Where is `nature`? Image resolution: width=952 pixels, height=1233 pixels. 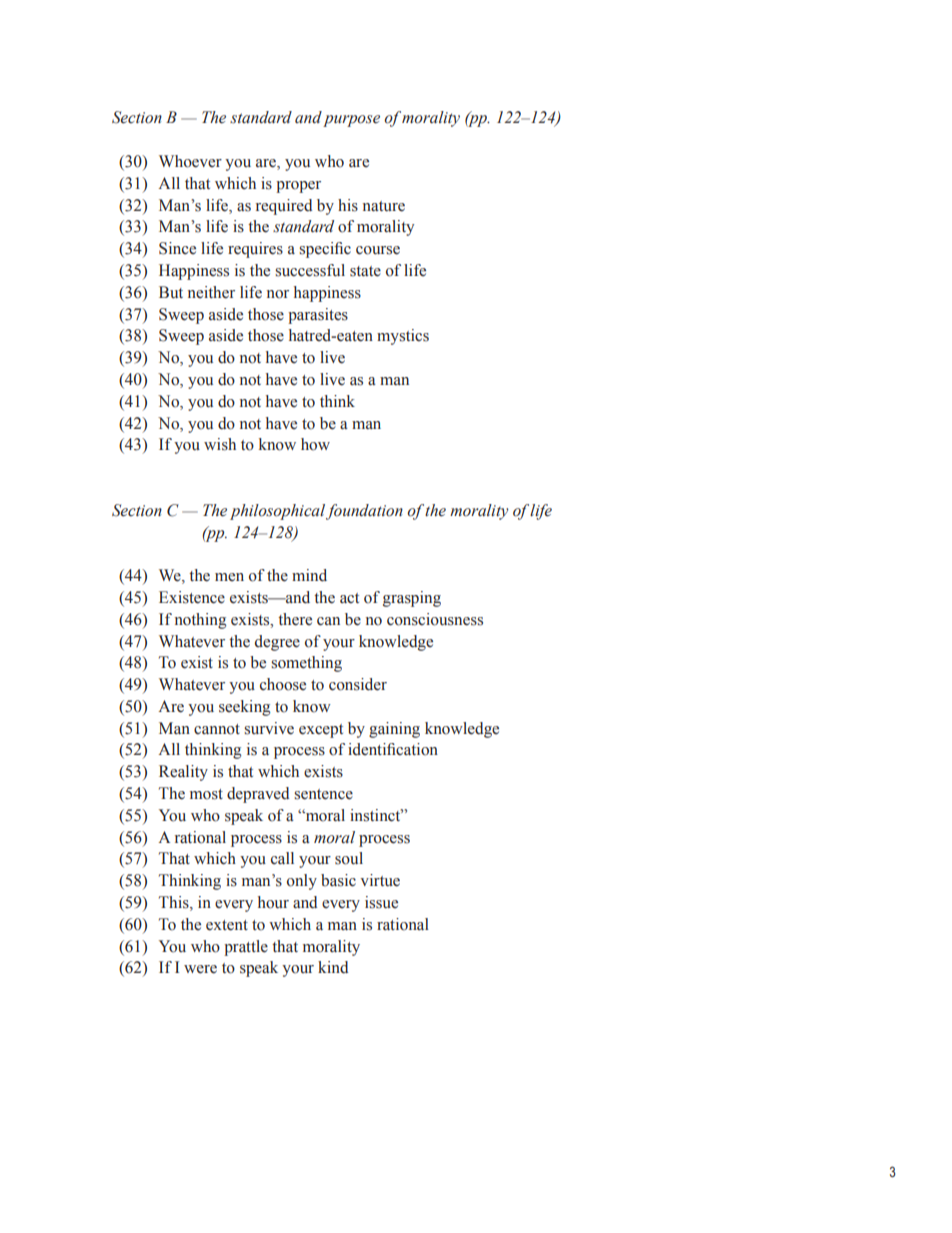
nature is located at coordinates (384, 206).
